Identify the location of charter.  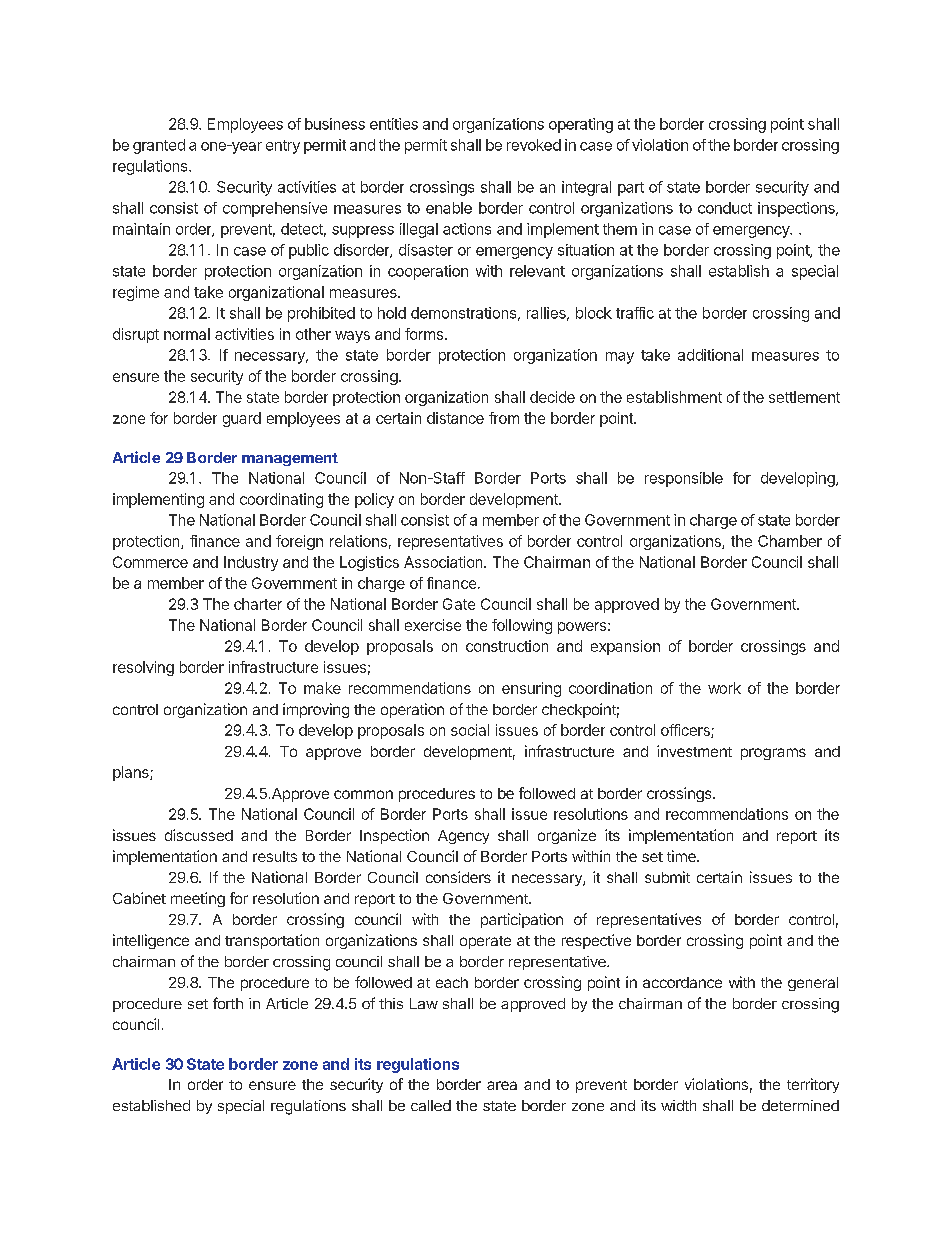
(258, 604).
